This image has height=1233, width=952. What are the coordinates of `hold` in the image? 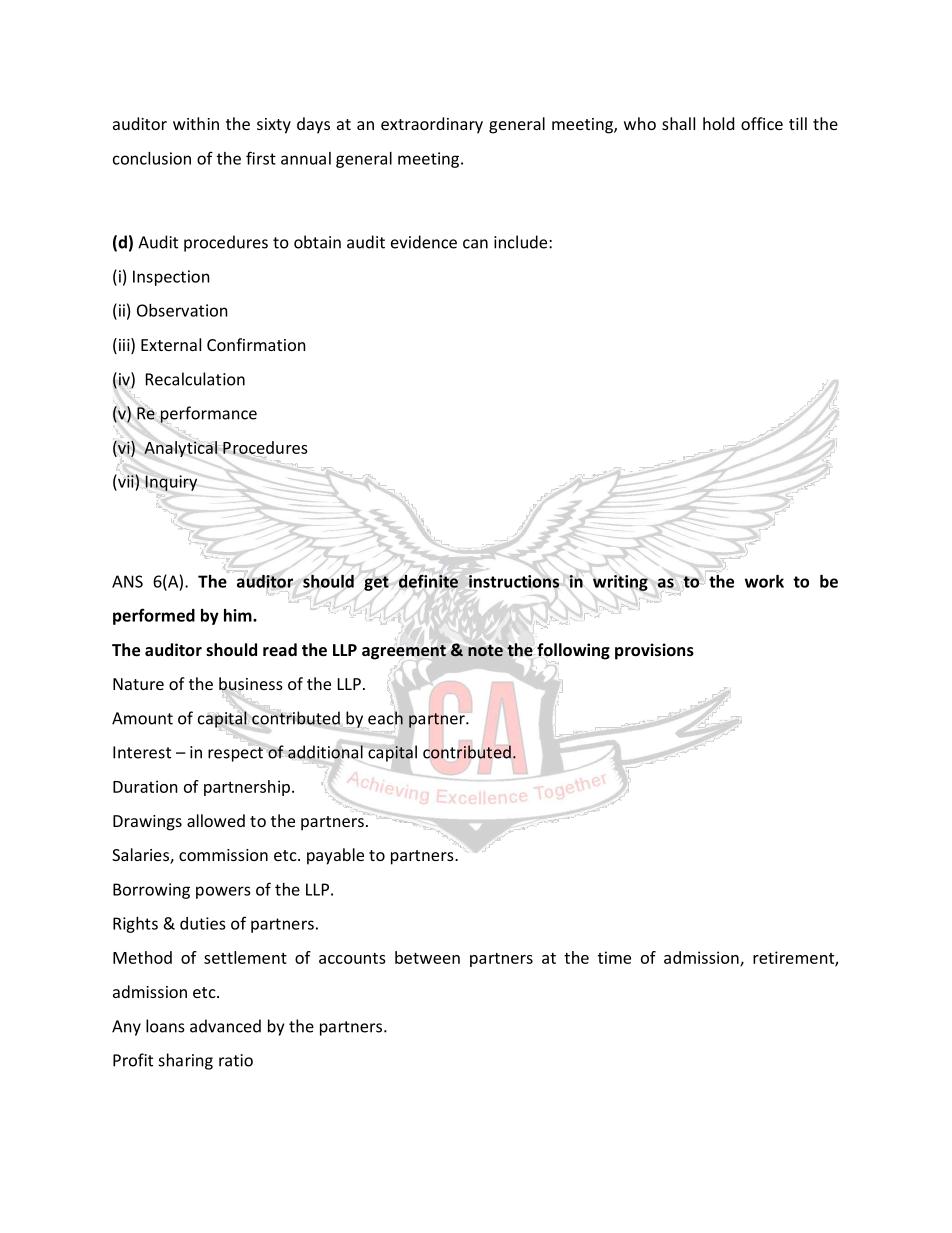 It's located at (718, 123).
